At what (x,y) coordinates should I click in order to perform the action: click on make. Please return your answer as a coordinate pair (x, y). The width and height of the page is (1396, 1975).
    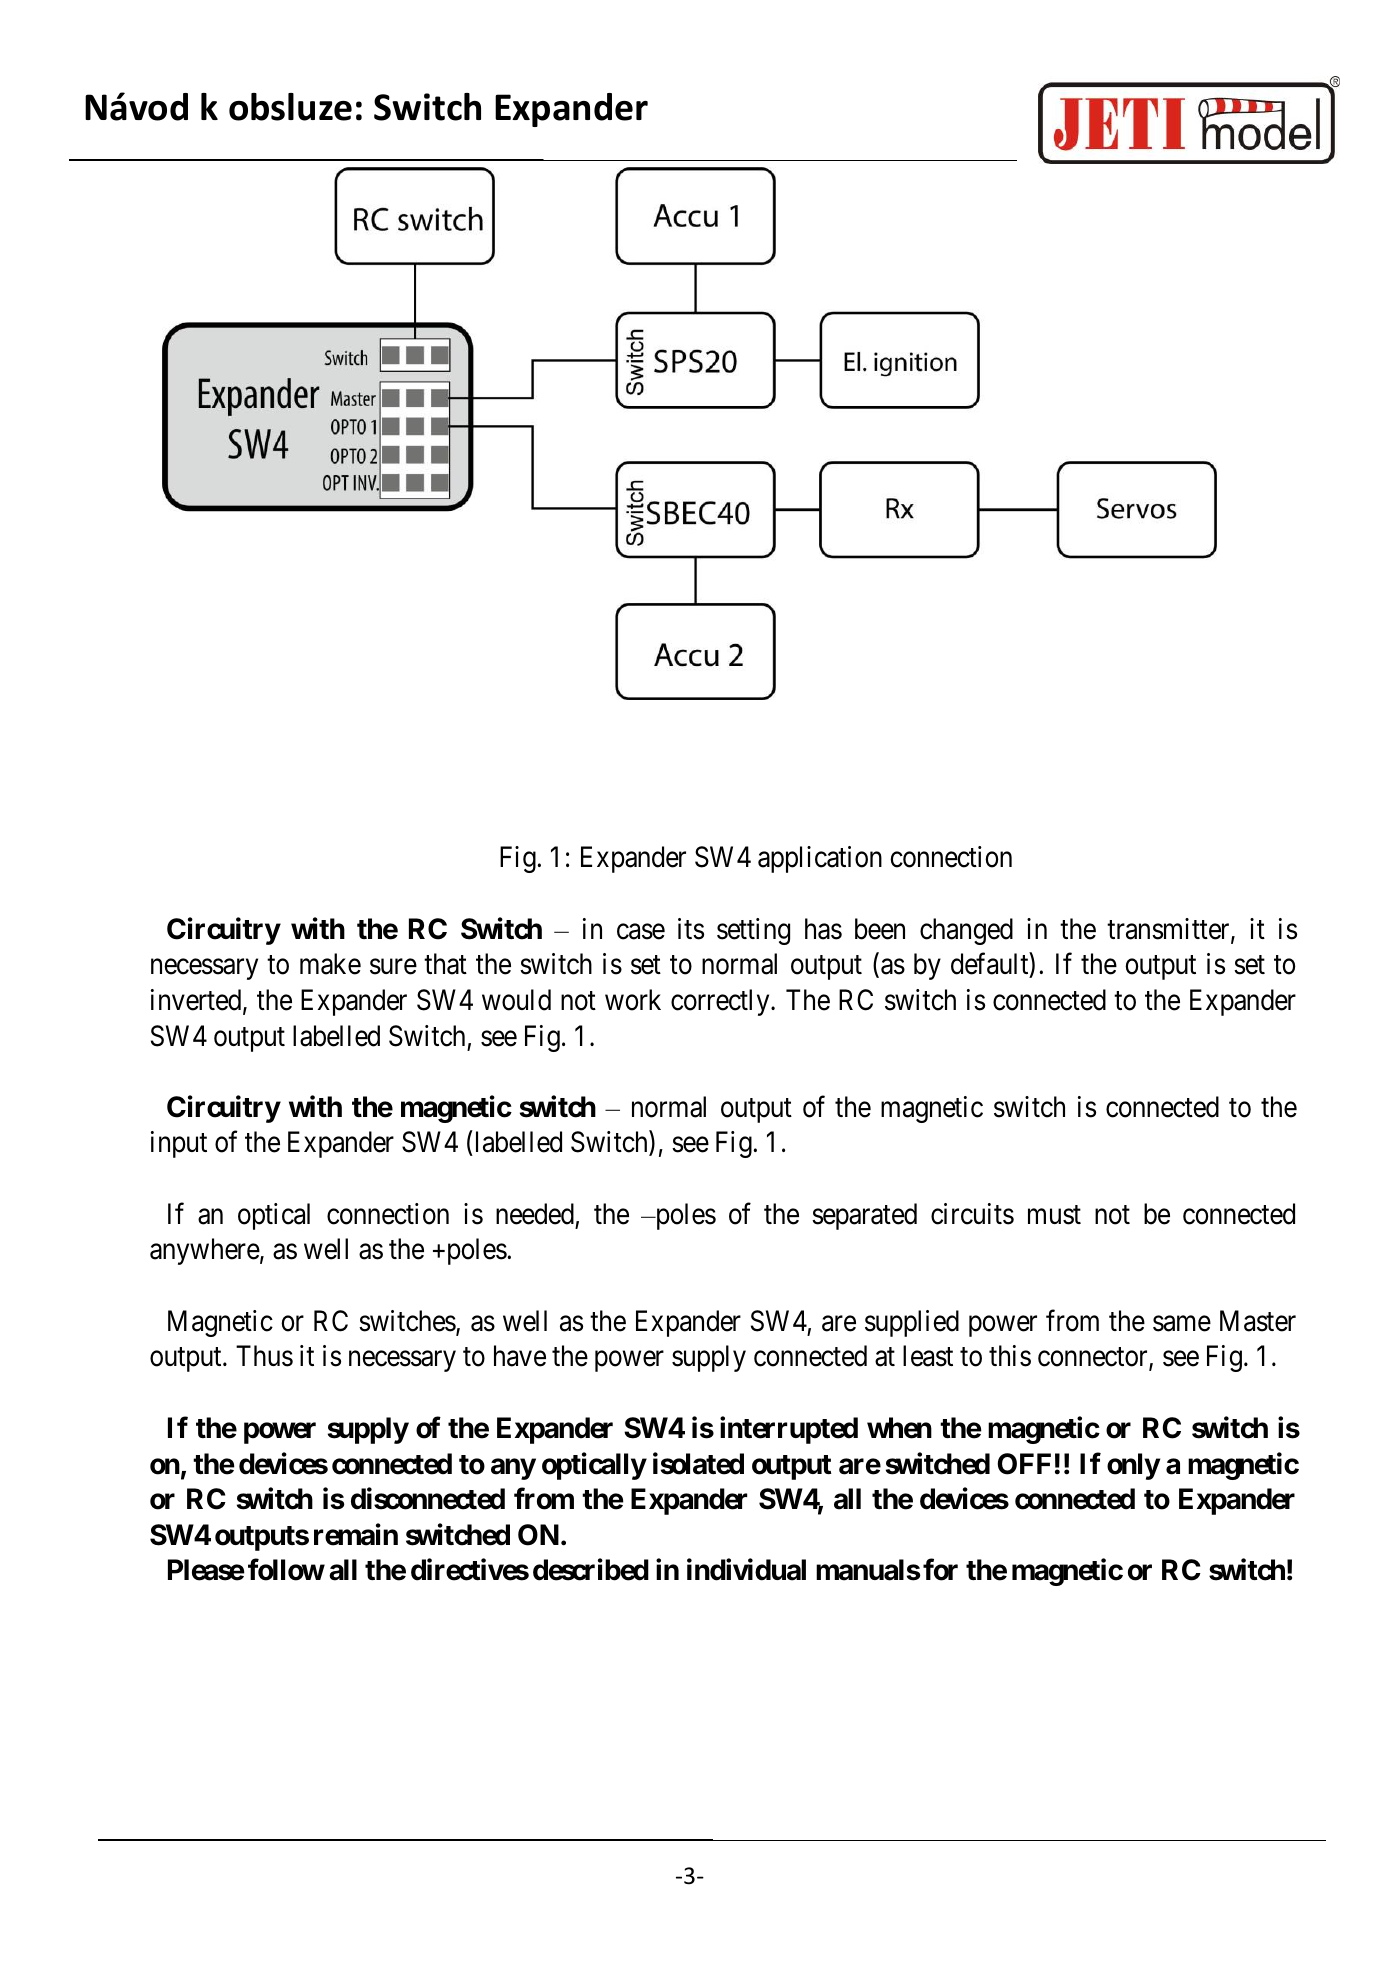
    Looking at the image, I should click on (330, 964).
